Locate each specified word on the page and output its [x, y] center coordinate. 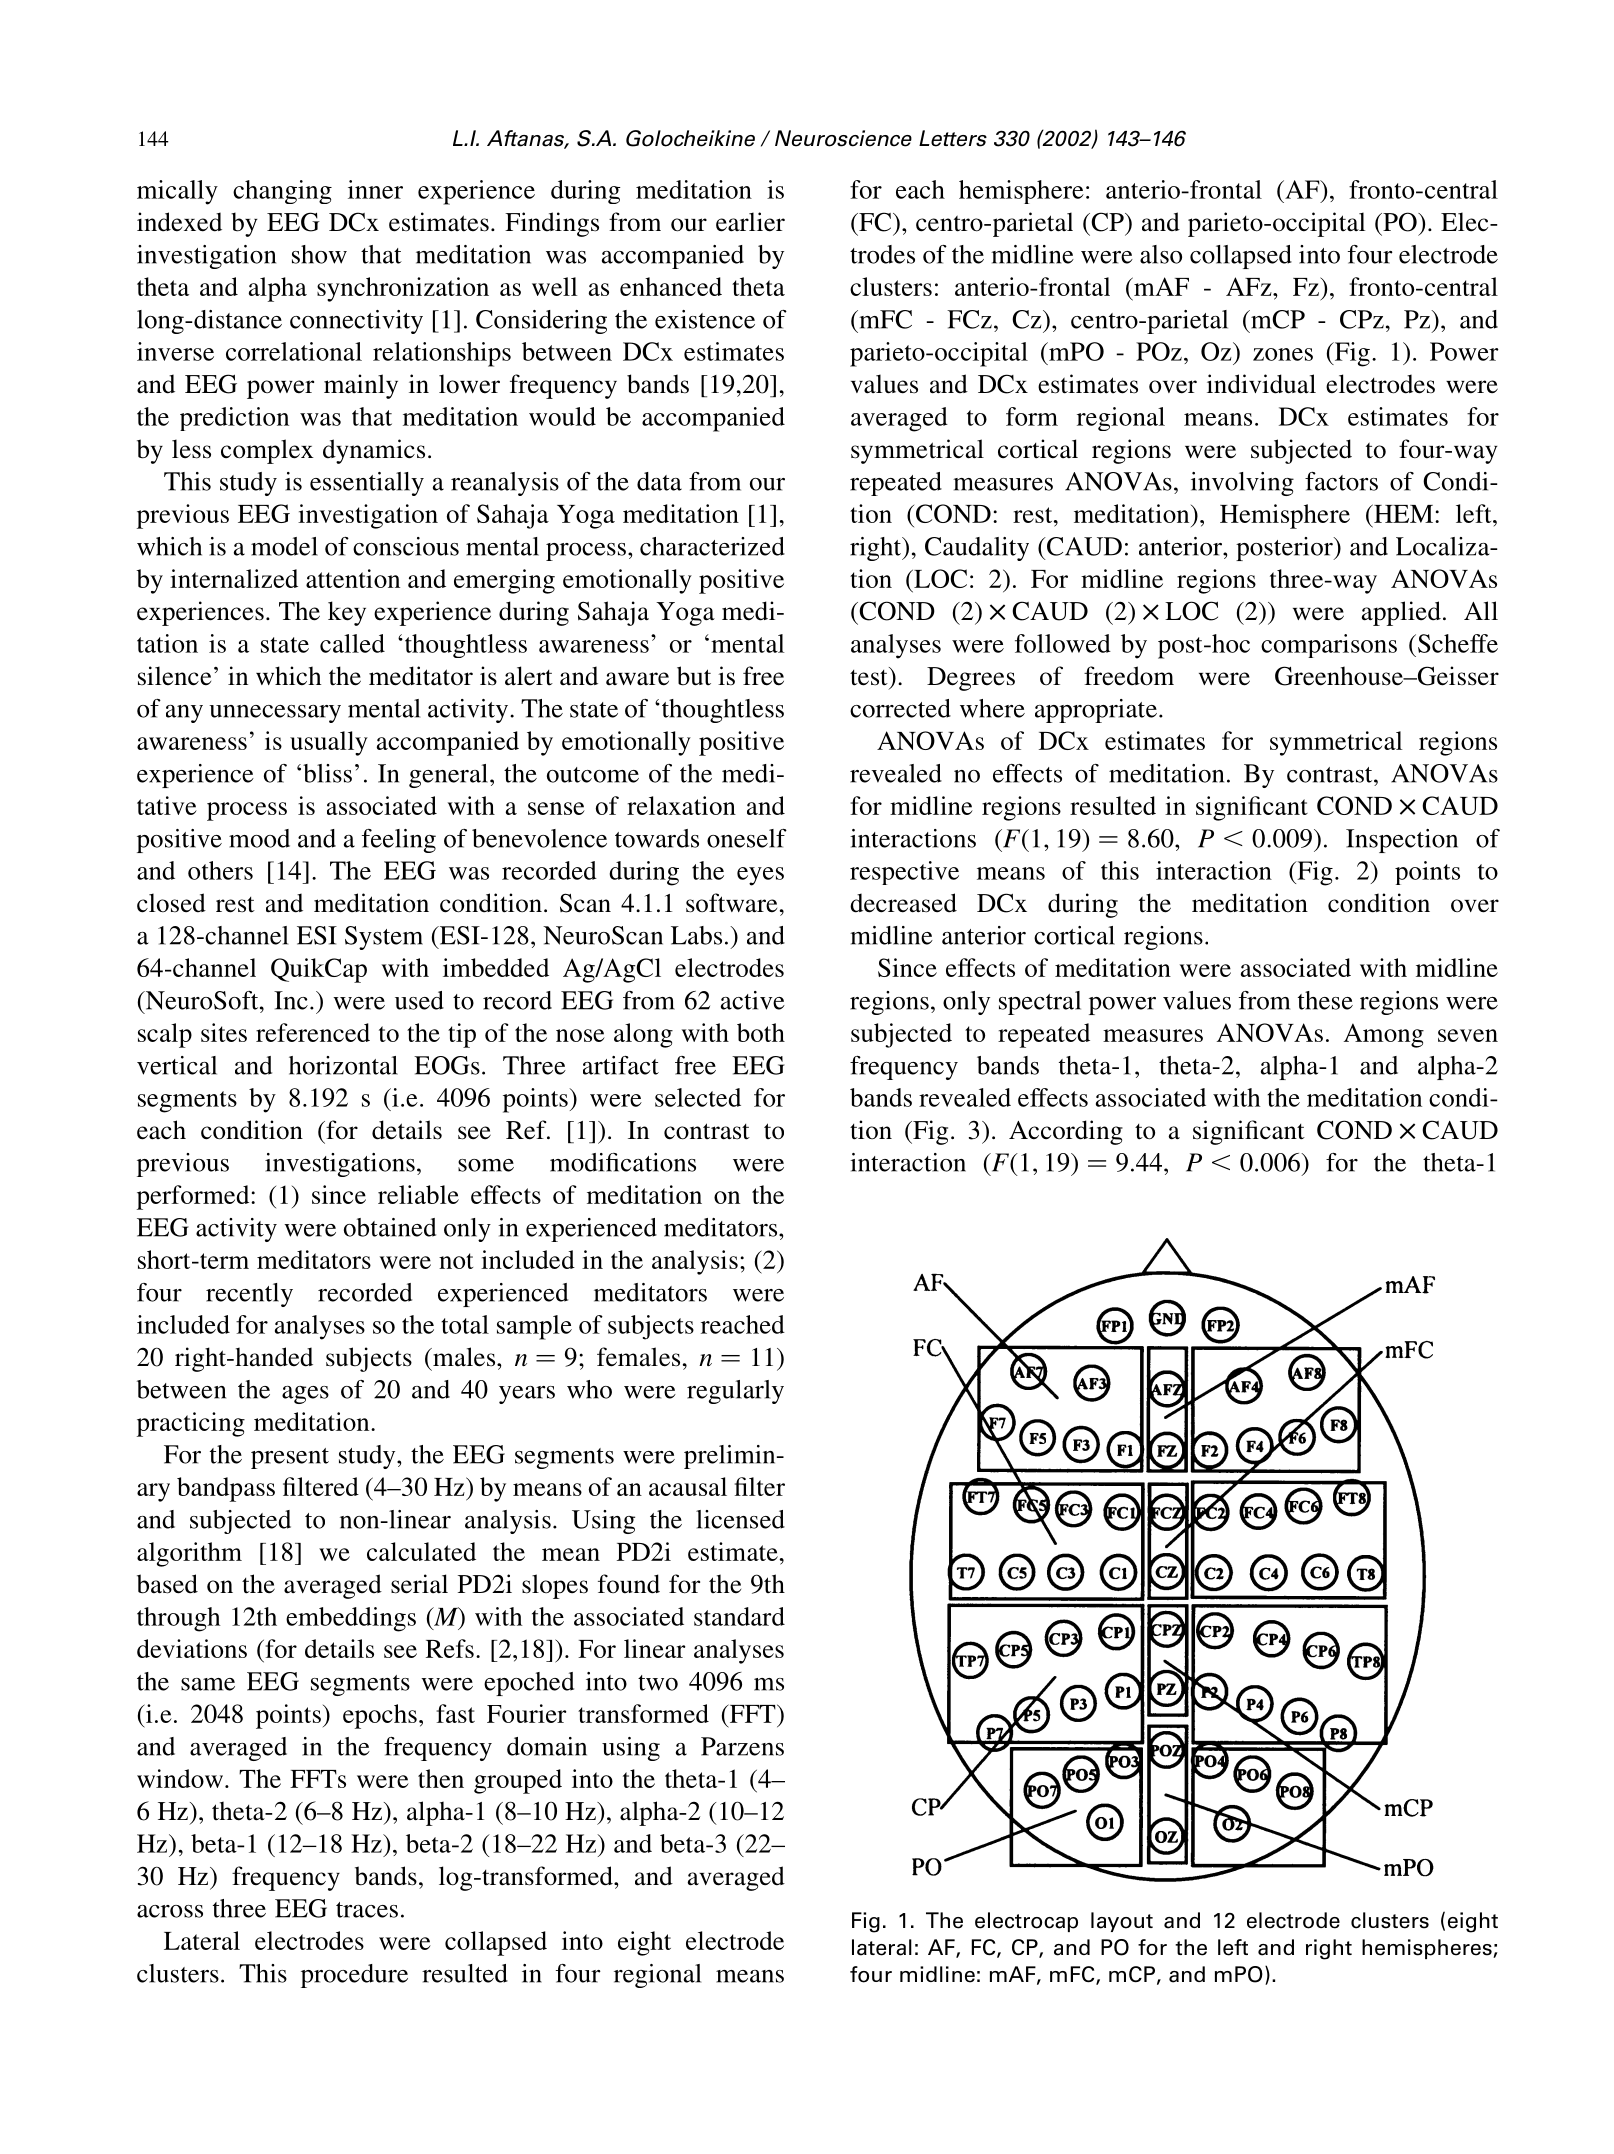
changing [282, 192]
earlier [750, 222]
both [761, 1032]
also [1161, 254]
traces [367, 1910]
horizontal [343, 1065]
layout [1122, 1922]
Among [1384, 1035]
